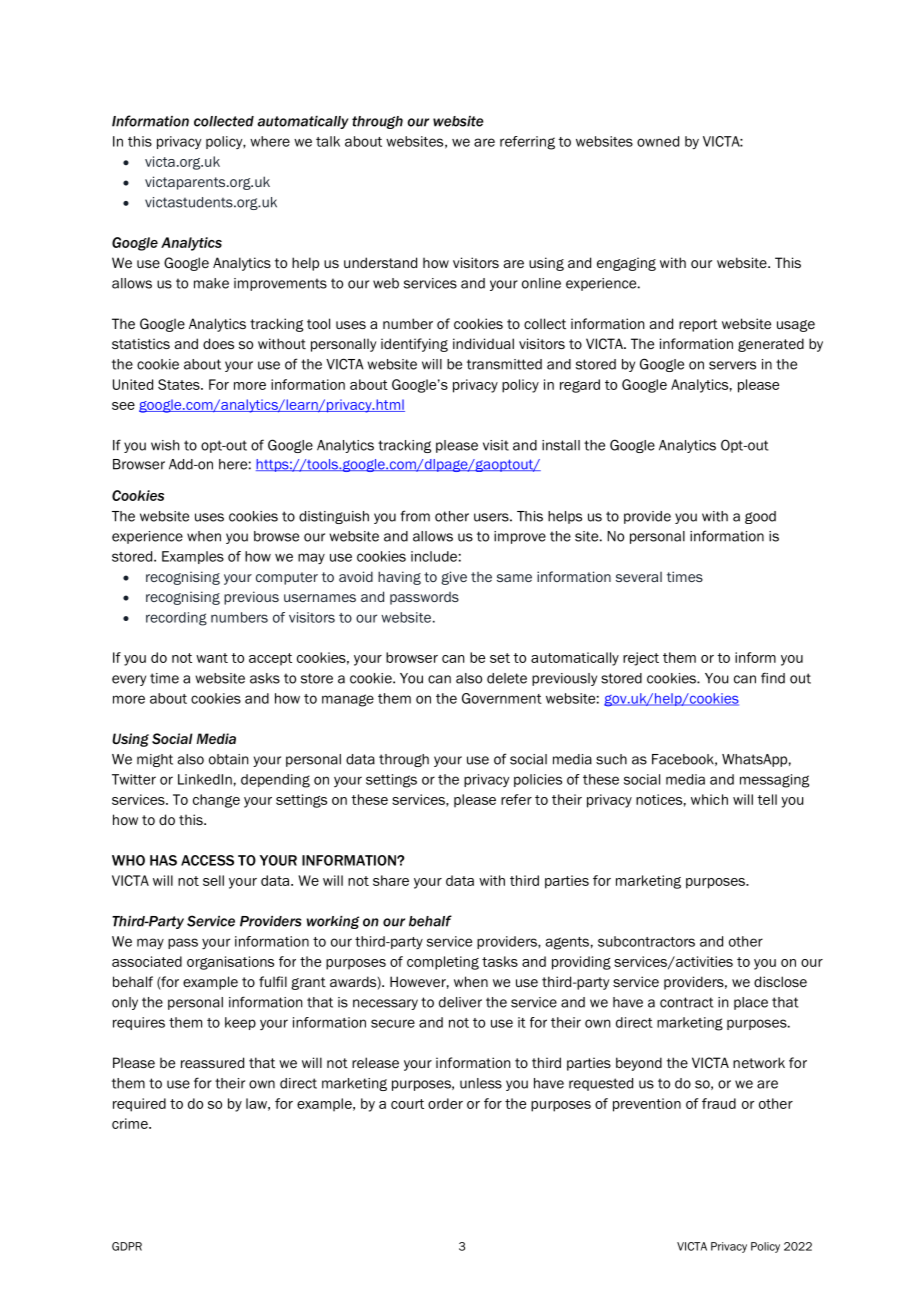 The width and height of the image is (924, 1308). What do you see at coordinates (380, 262) in the image?
I see `understand` at bounding box center [380, 262].
